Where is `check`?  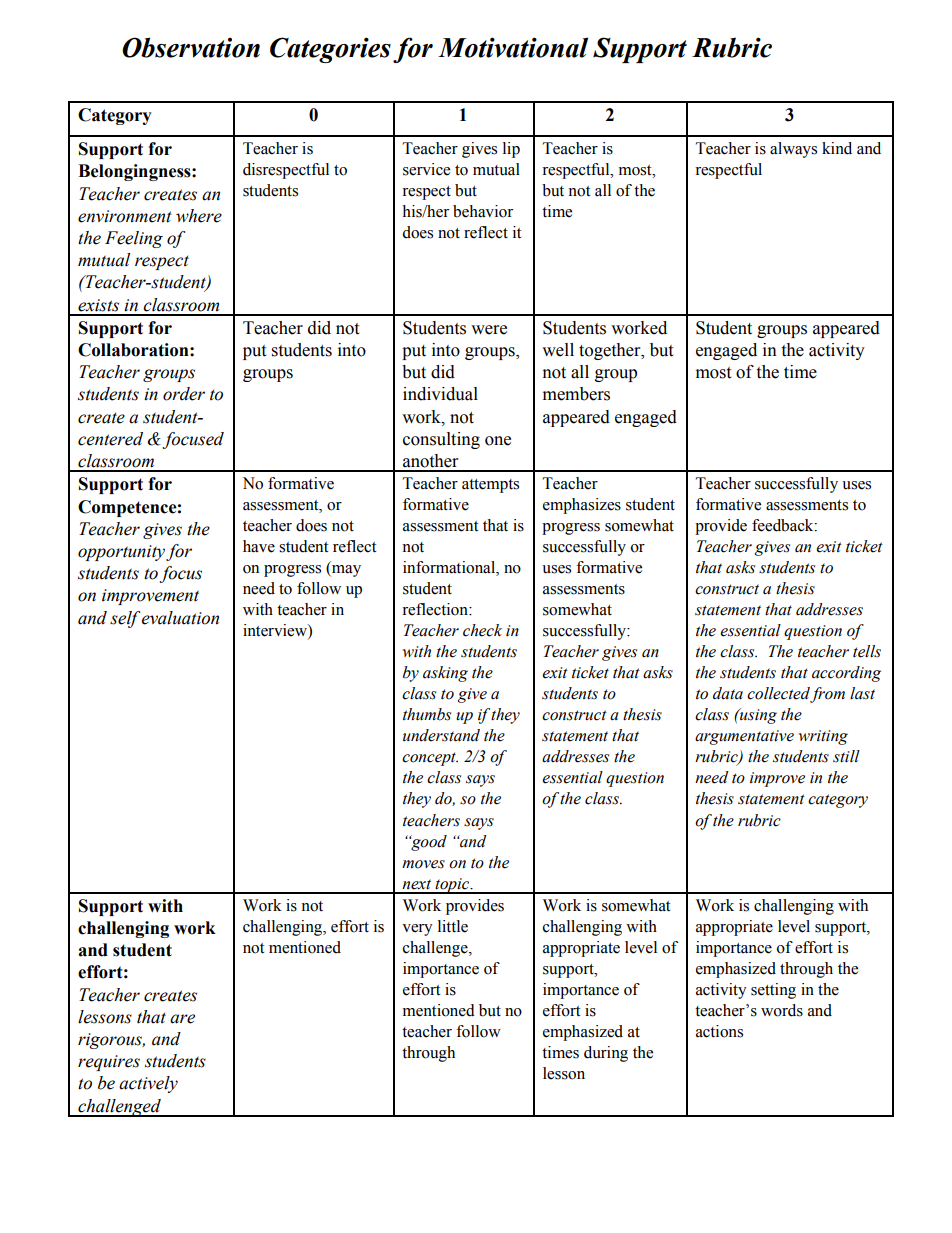 check is located at coordinates (482, 630).
